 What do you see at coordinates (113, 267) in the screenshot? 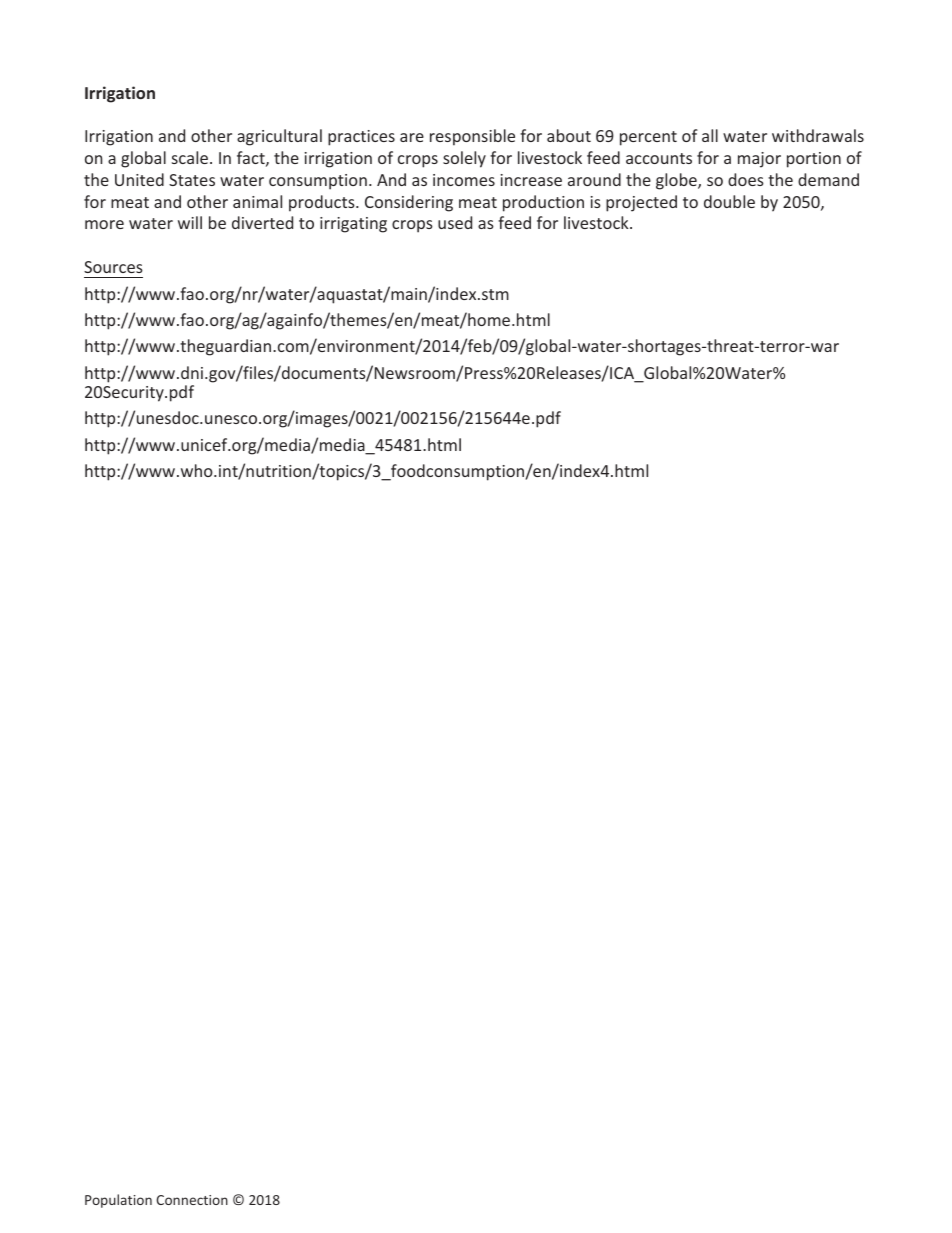
I see `Sources` at bounding box center [113, 267].
